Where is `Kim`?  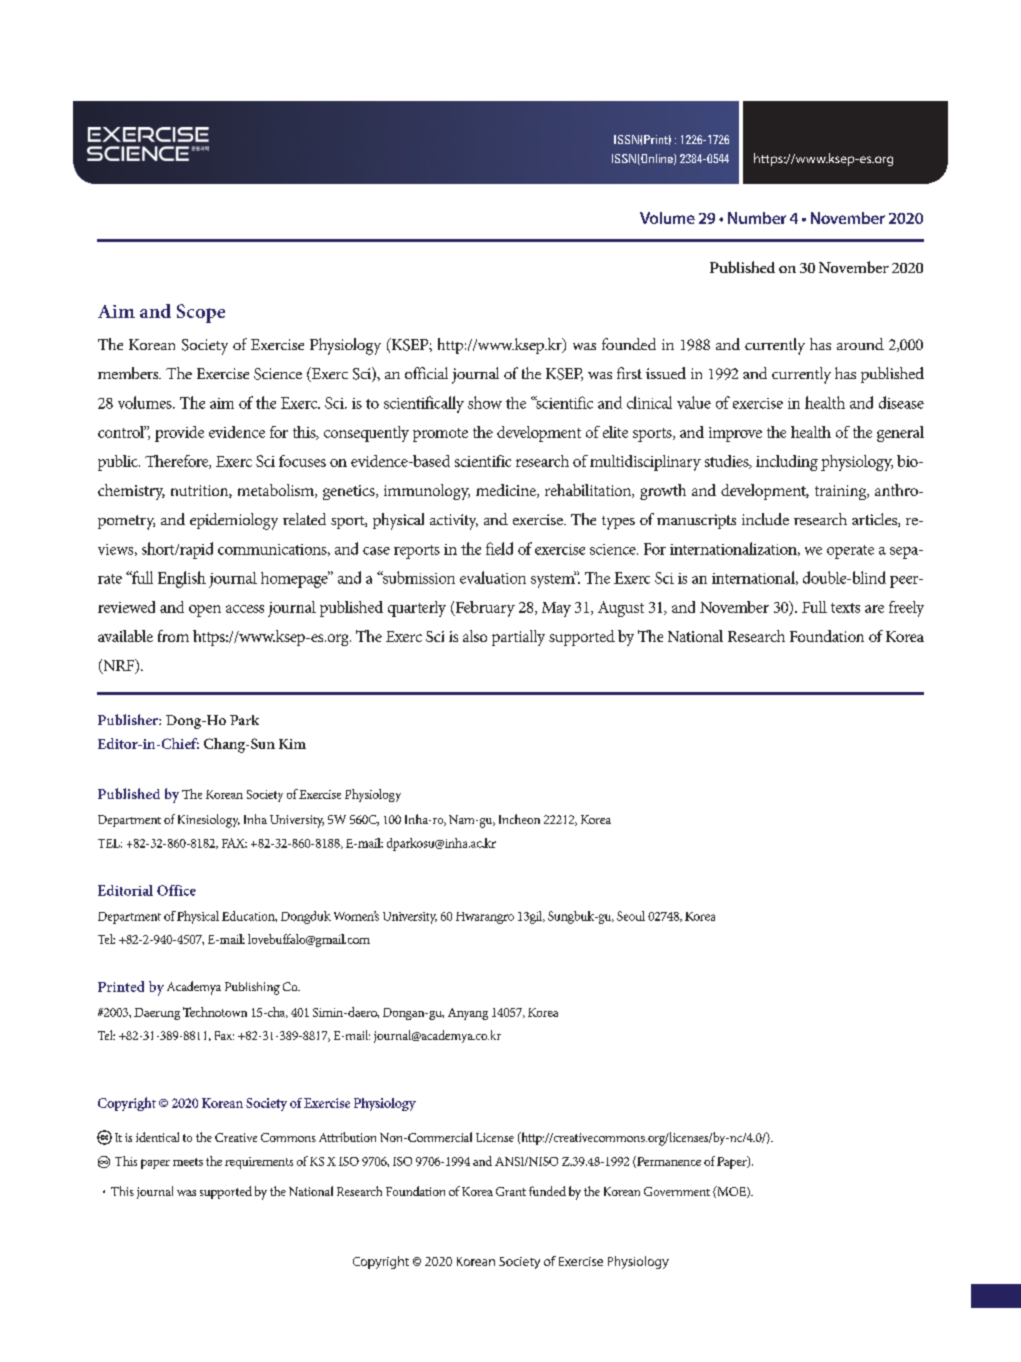 Kim is located at coordinates (292, 744).
